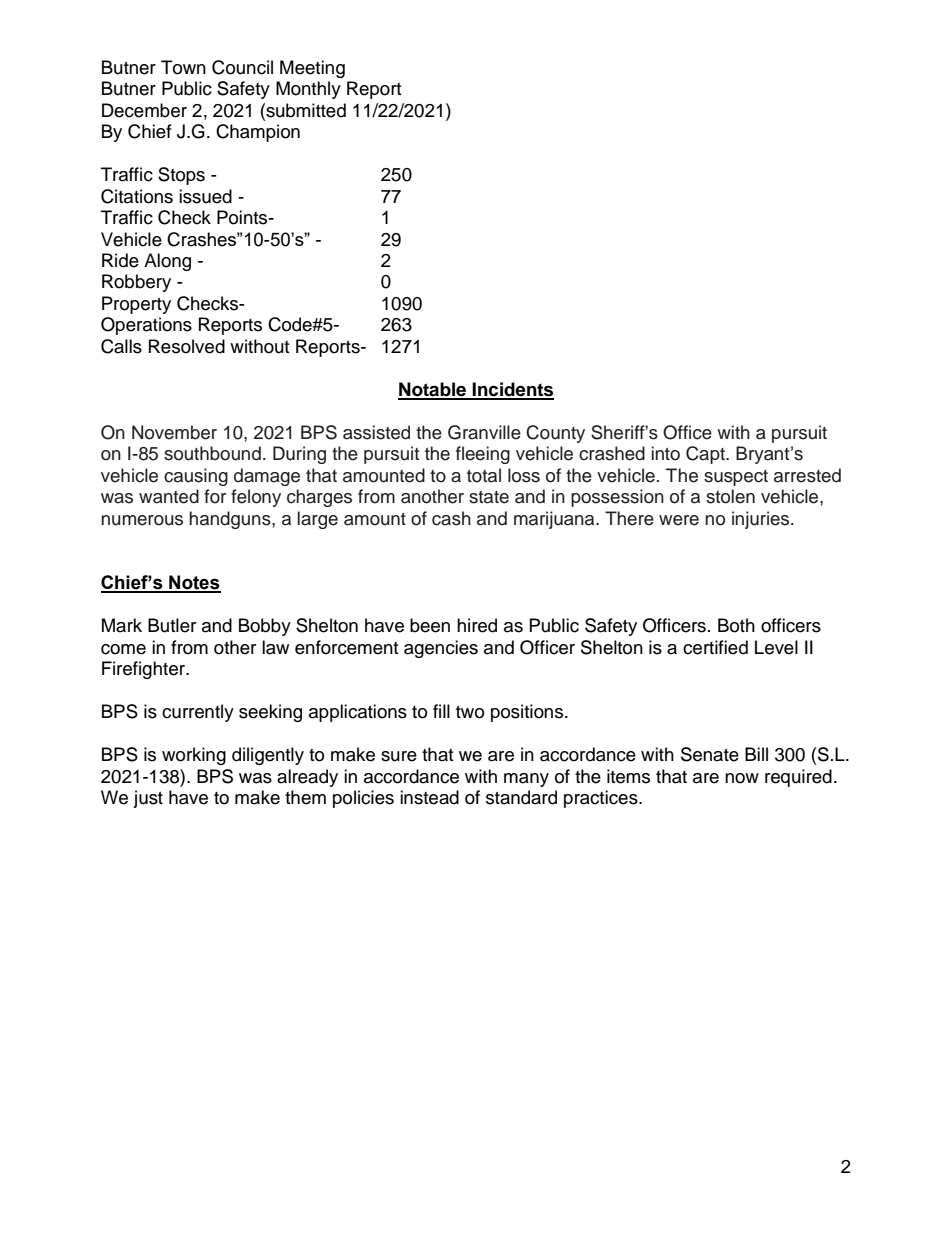 Image resolution: width=952 pixels, height=1233 pixels. I want to click on November, so click(174, 432).
